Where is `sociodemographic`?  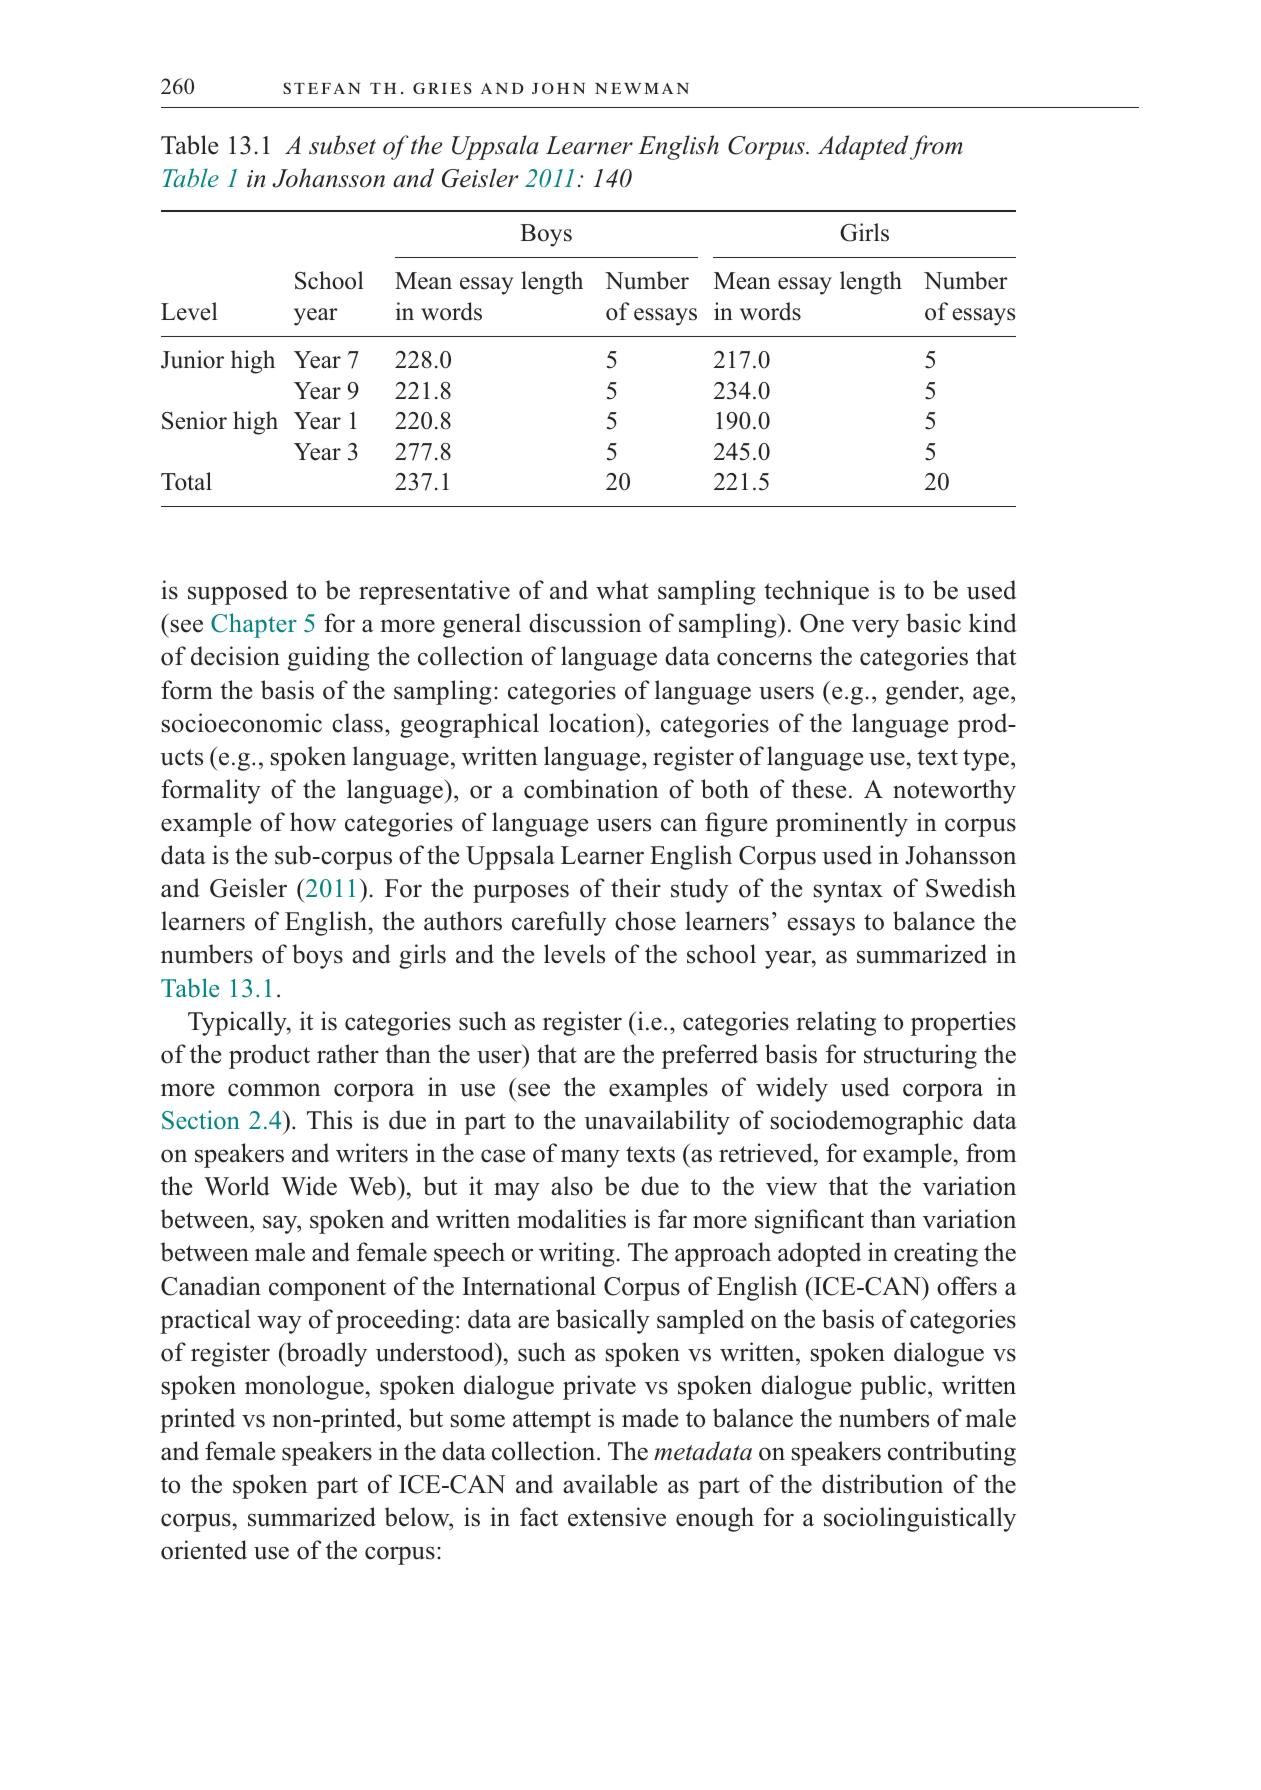
sociodemographic is located at coordinates (867, 1122).
